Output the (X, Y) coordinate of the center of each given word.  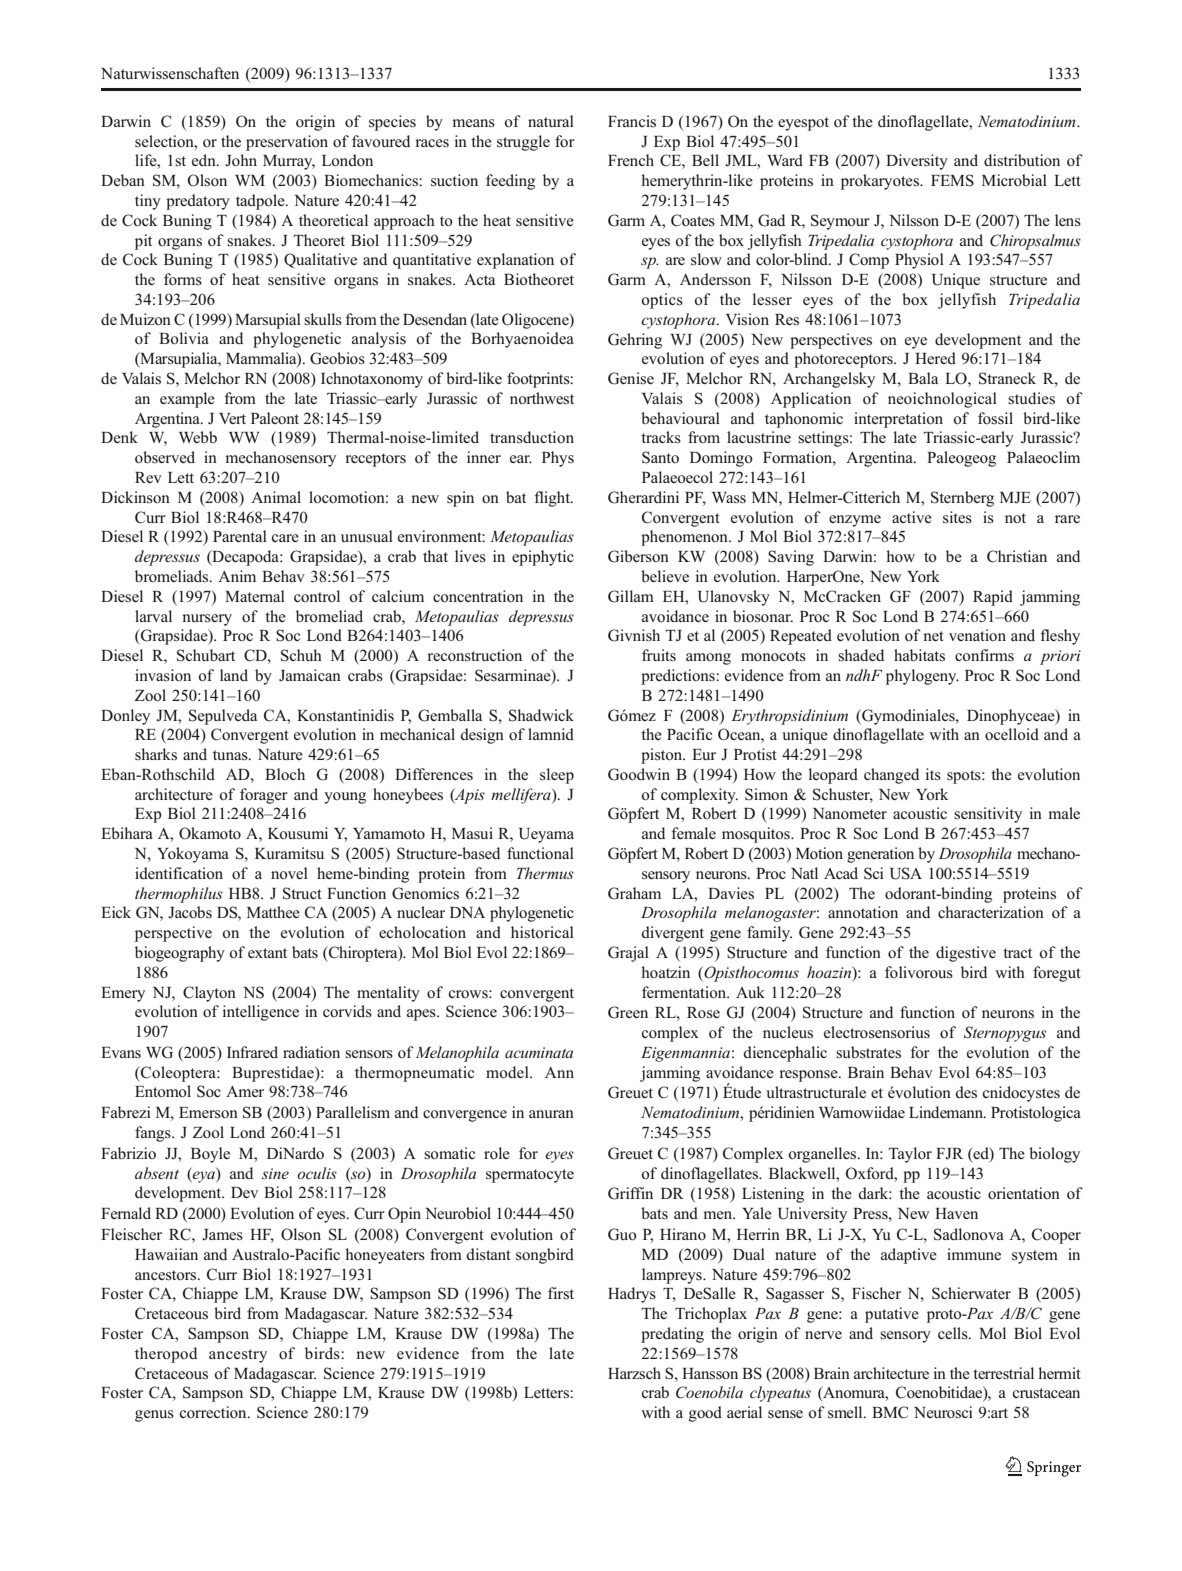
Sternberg (962, 499)
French (631, 160)
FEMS (952, 180)
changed (891, 776)
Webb (198, 437)
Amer (245, 1091)
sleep (557, 776)
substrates (868, 1052)
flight (553, 499)
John (241, 160)
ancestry (238, 1356)
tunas (231, 755)
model (508, 1072)
